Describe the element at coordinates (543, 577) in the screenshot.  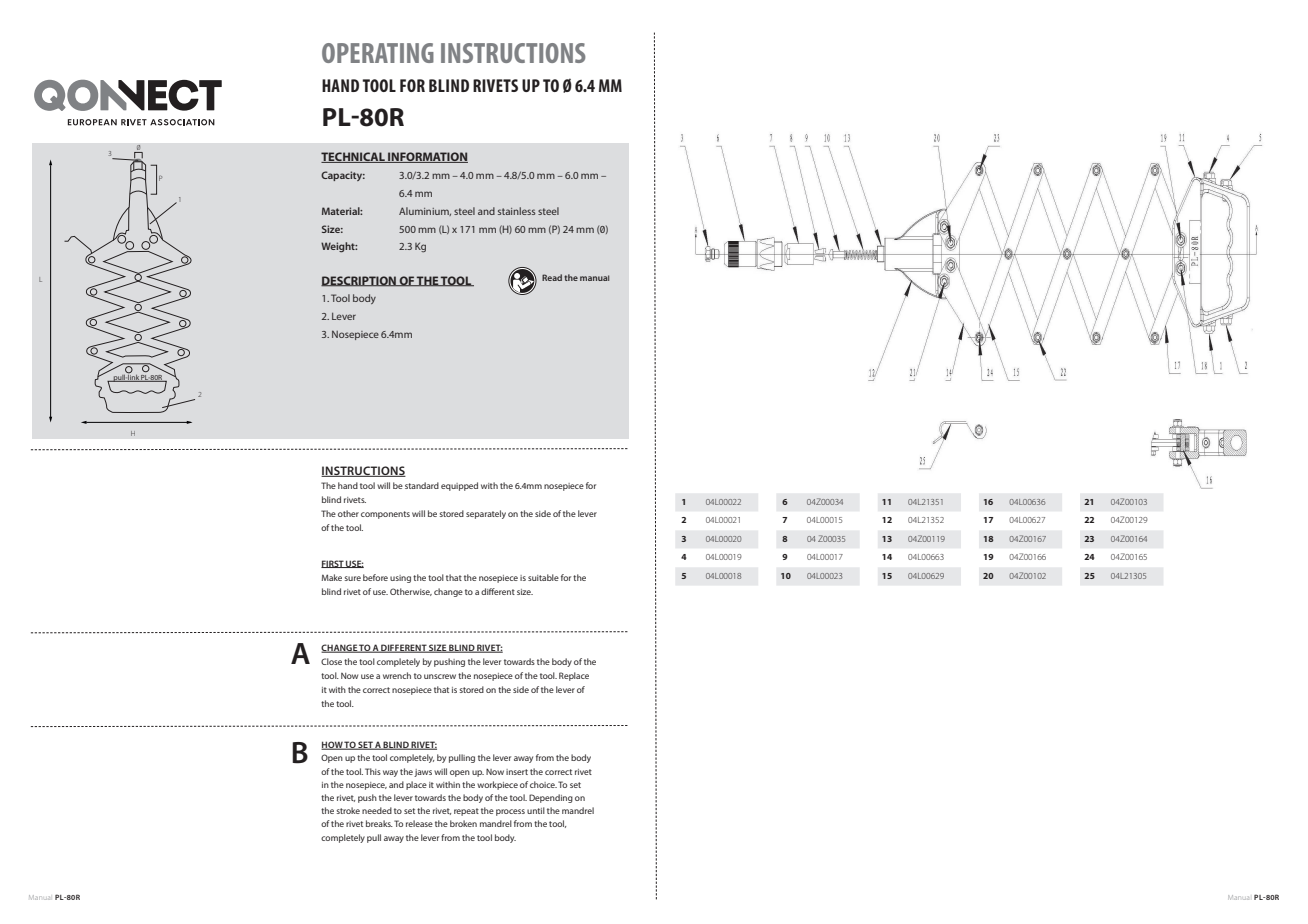
I see `suitable` at that location.
